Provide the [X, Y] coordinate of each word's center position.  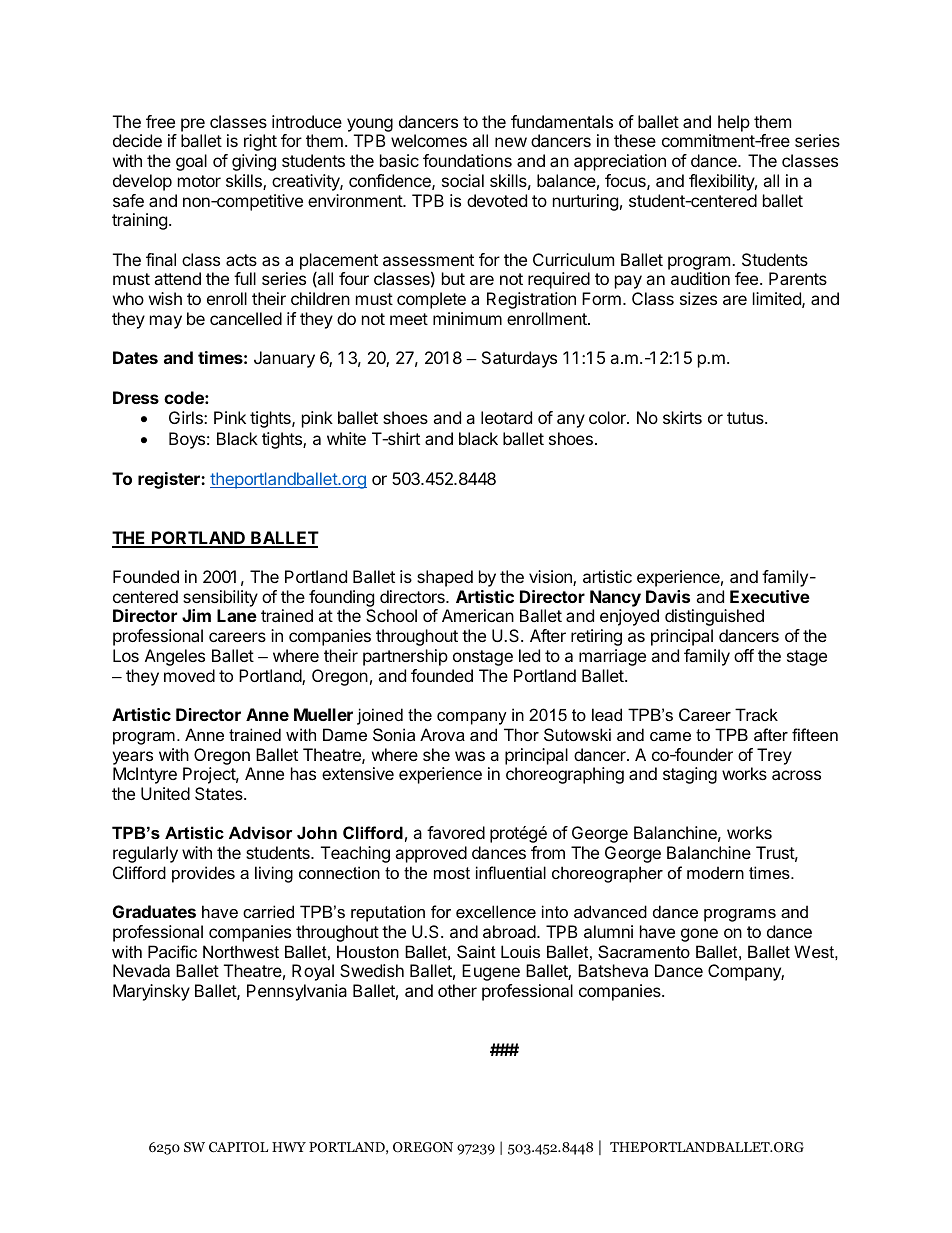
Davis [668, 596]
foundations [467, 160]
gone [699, 935]
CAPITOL [238, 1147]
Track [756, 714]
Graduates [154, 911]
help [734, 123]
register [170, 480]
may [166, 322]
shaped [445, 578]
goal [191, 162]
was [470, 756]
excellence [496, 911]
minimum [467, 318]
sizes [698, 298]
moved [189, 675]
